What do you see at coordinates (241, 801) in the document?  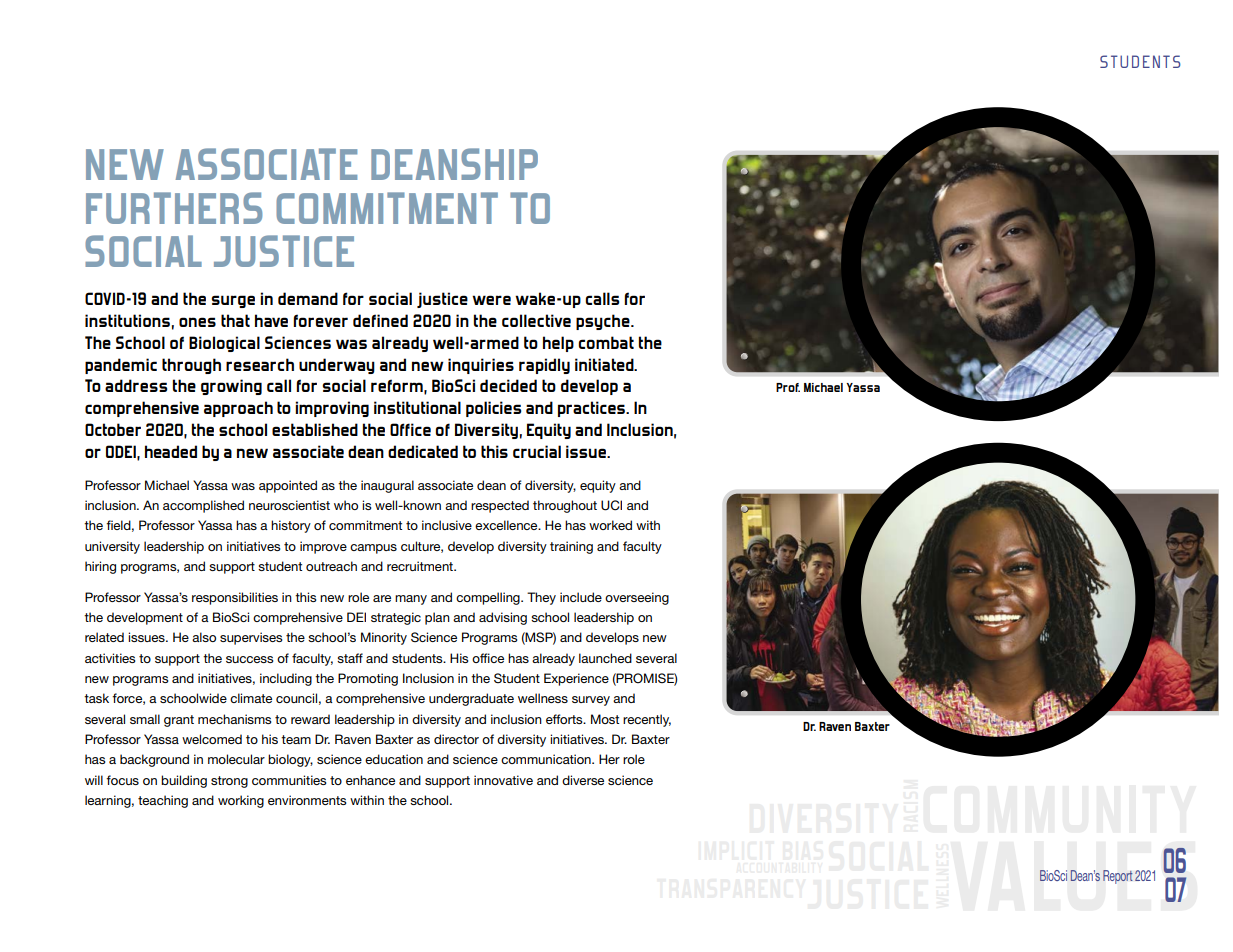 I see `working` at bounding box center [241, 801].
